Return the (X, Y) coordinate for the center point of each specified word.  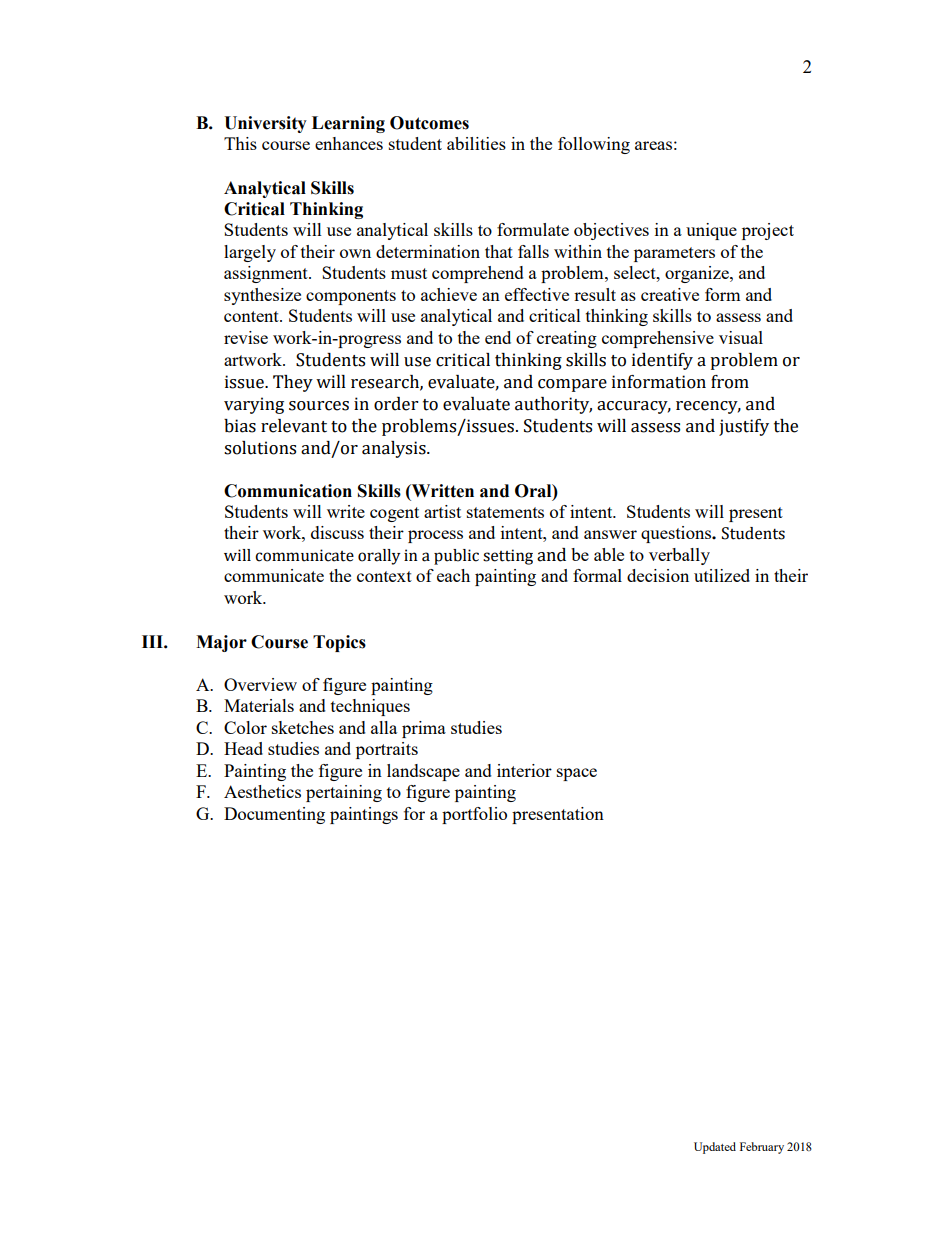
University (265, 124)
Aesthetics (262, 791)
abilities (476, 143)
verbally (679, 556)
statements (505, 512)
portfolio (474, 815)
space (577, 774)
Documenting (274, 815)
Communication (288, 491)
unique (711, 231)
